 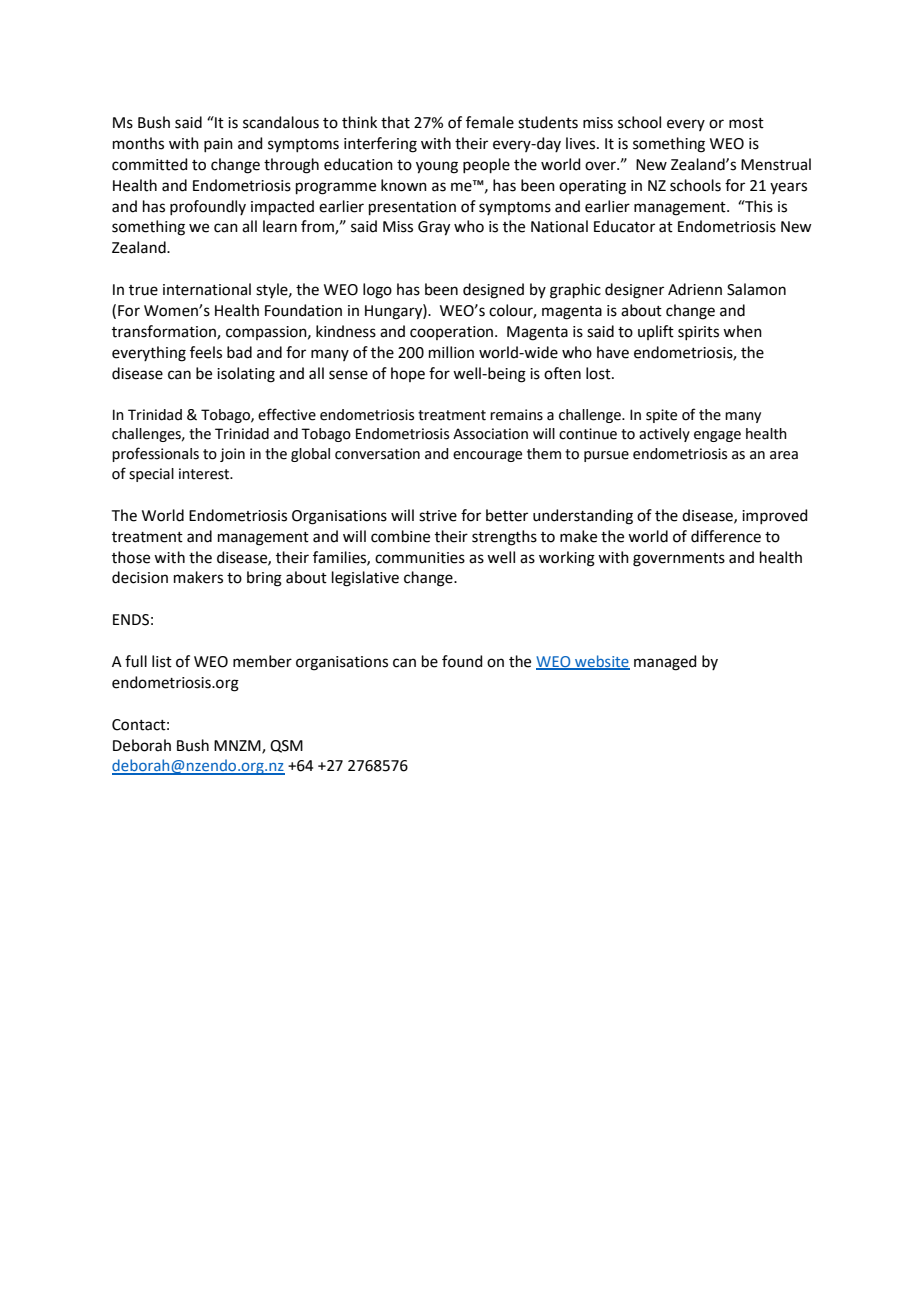 I want to click on list, so click(x=162, y=661).
